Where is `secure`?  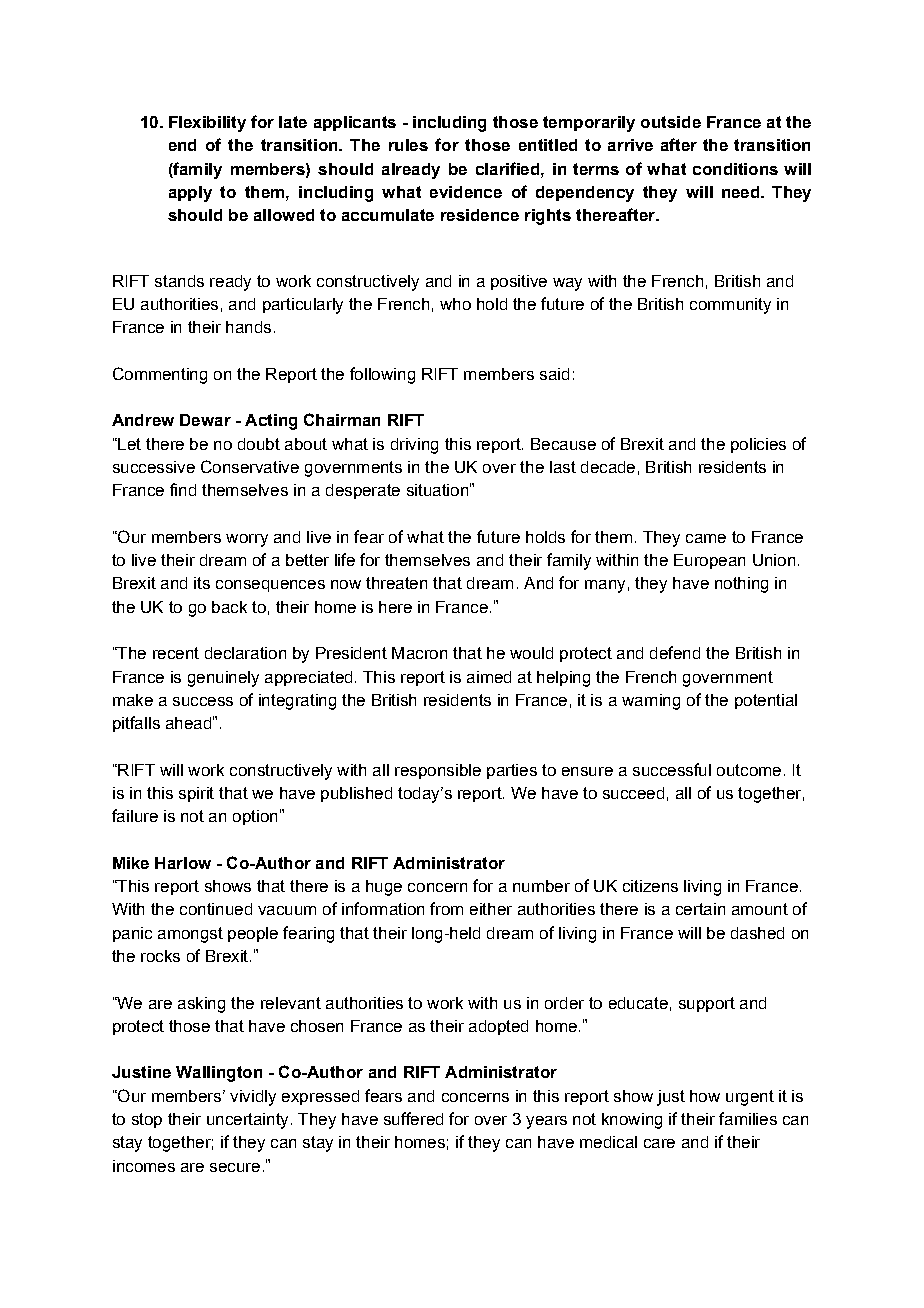
secure is located at coordinates (235, 1167).
